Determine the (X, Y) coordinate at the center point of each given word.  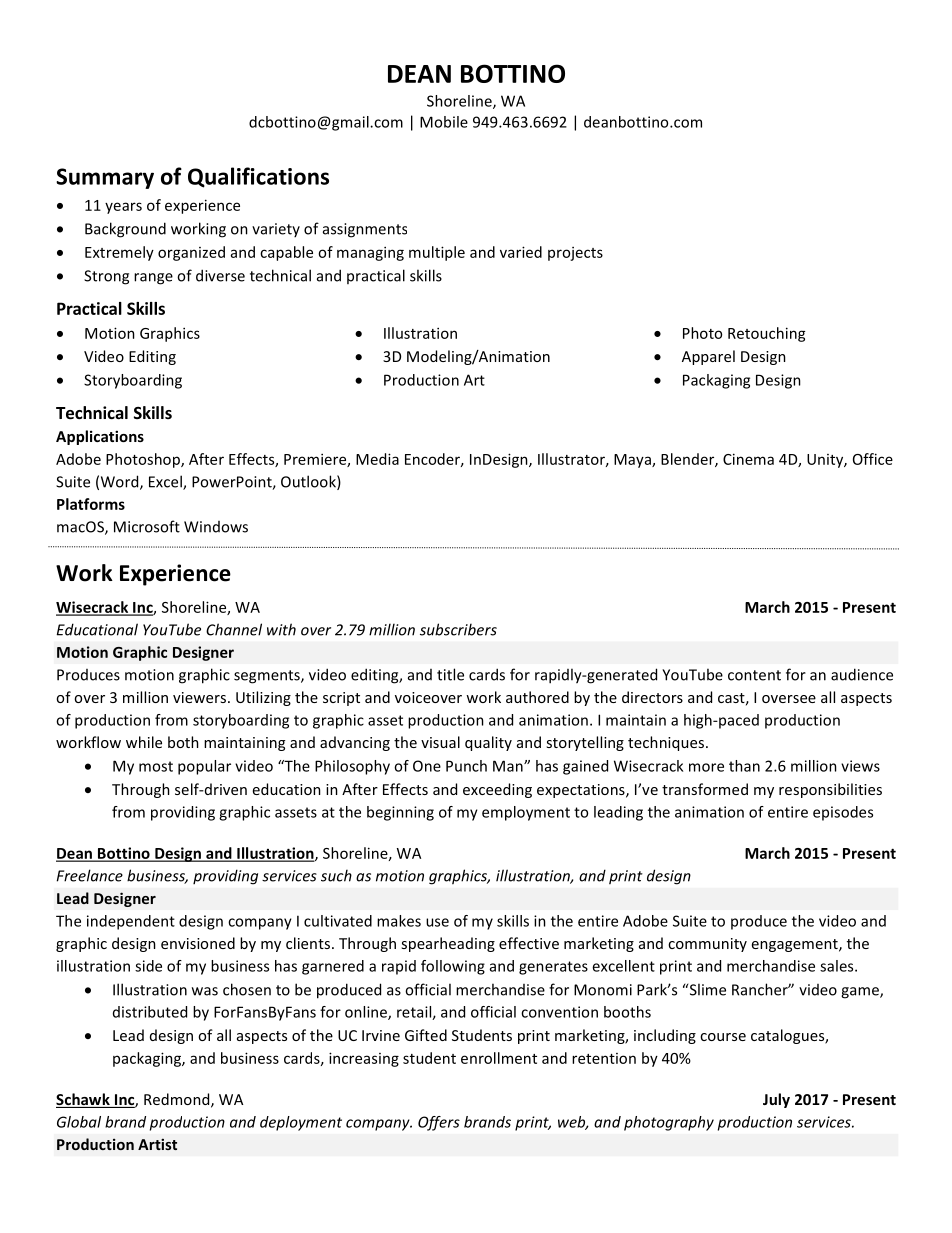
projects (575, 254)
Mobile (444, 122)
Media (377, 459)
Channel (234, 629)
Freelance (89, 875)
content (754, 675)
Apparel (708, 357)
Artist (157, 1144)
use (437, 922)
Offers (439, 1123)
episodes (843, 813)
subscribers (458, 629)
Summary (105, 178)
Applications (100, 437)
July (776, 1100)
